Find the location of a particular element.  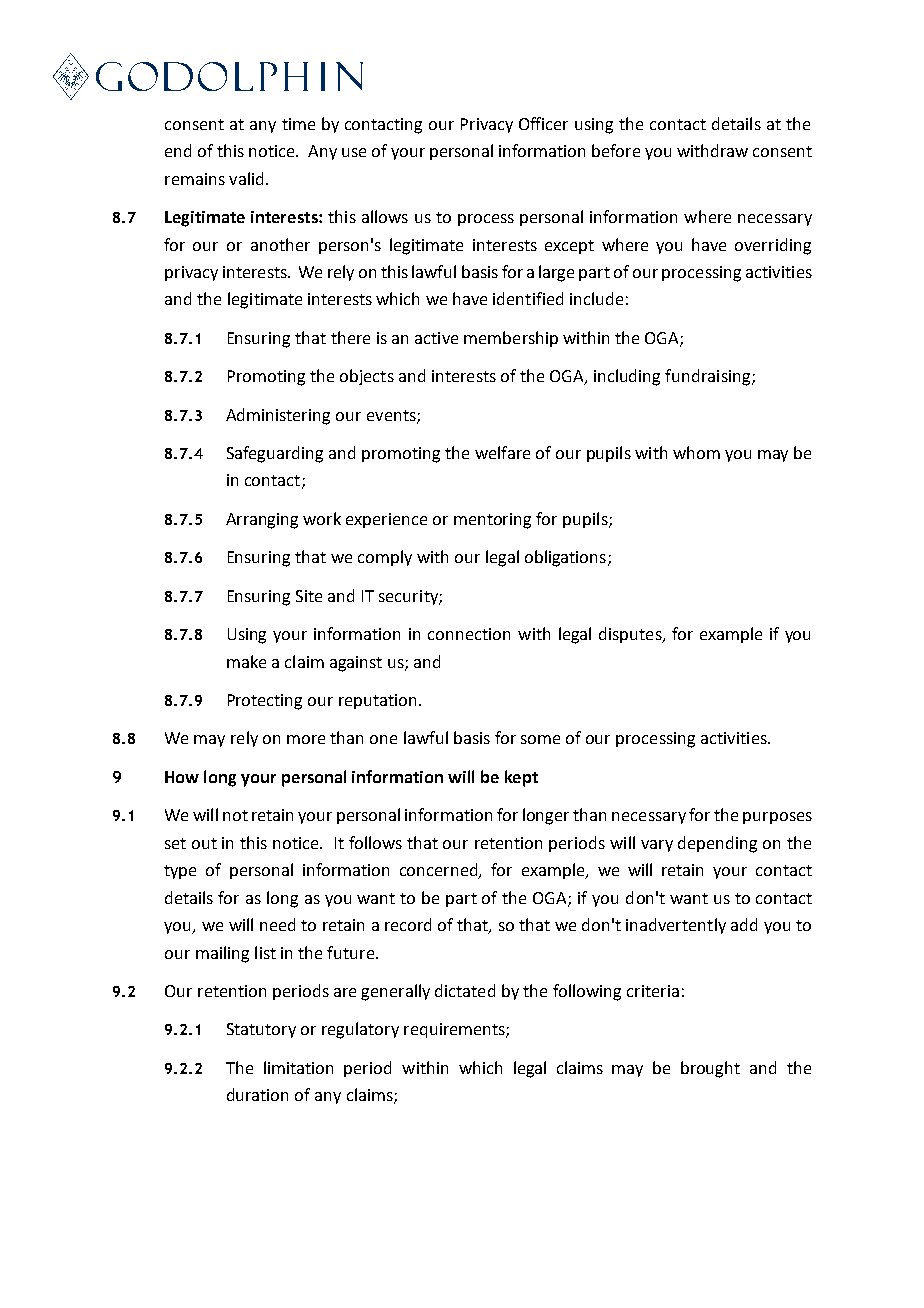

out is located at coordinates (204, 843).
